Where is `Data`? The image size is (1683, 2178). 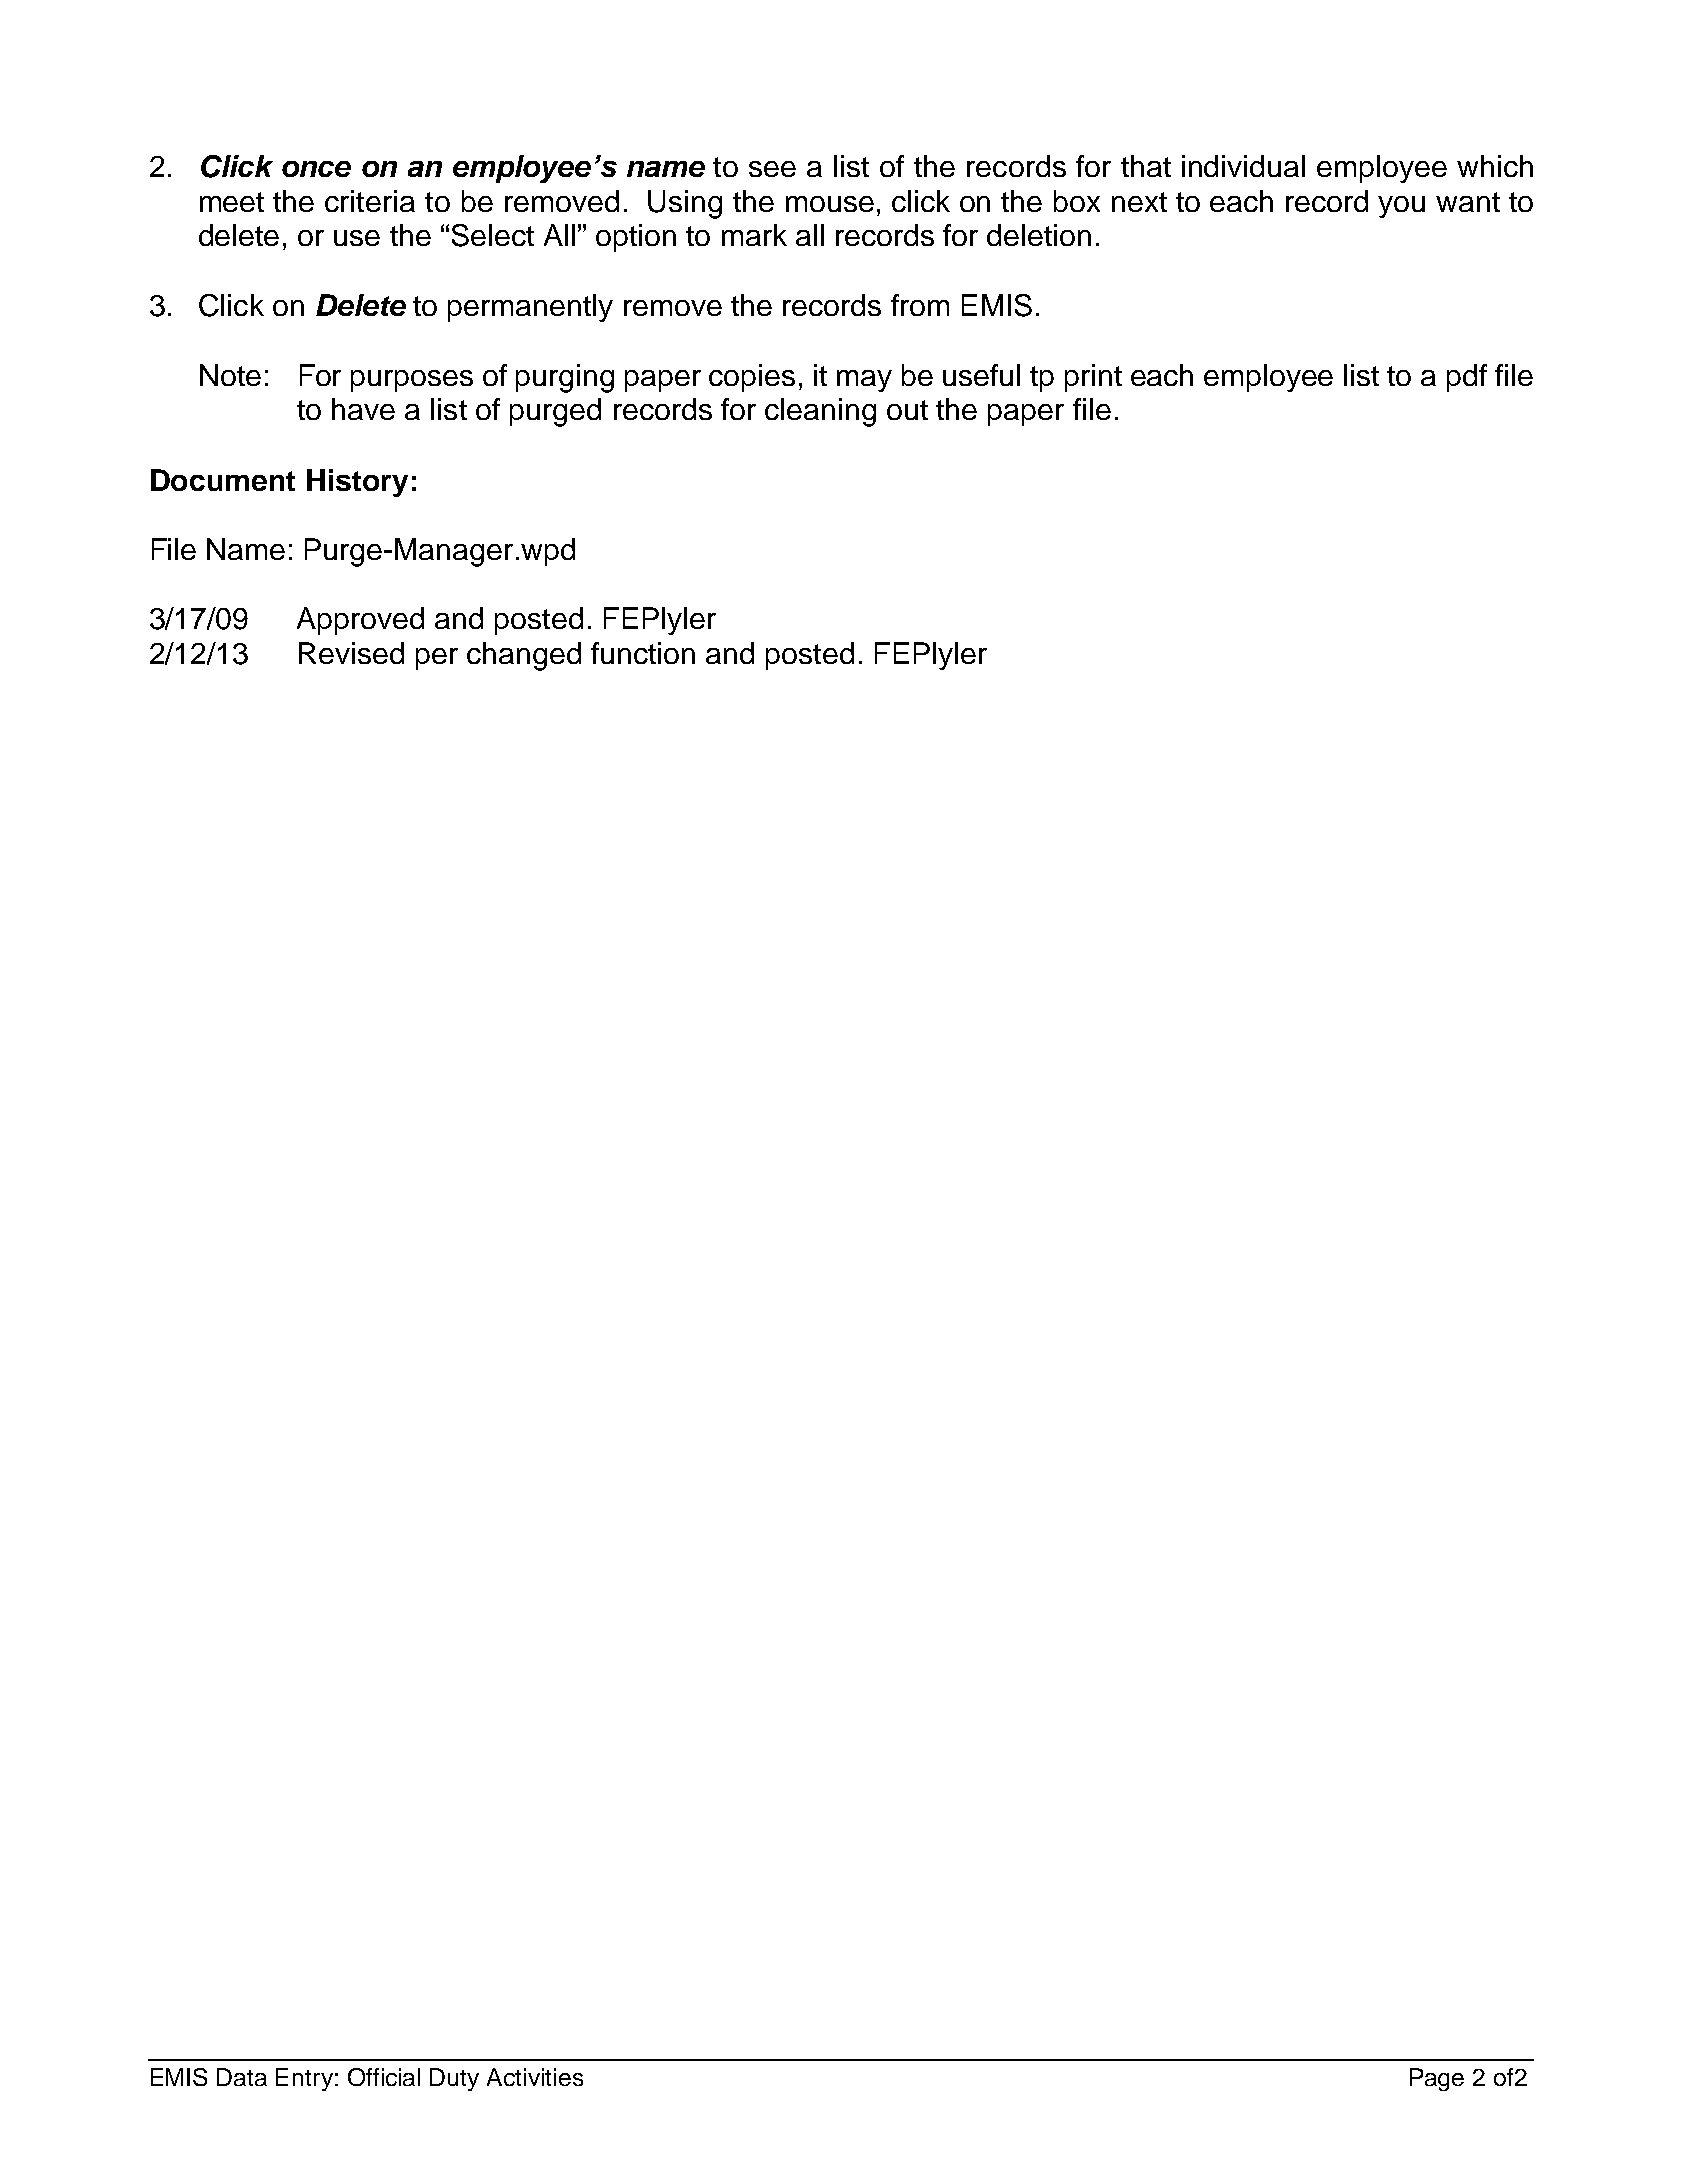 Data is located at coordinates (242, 2077).
